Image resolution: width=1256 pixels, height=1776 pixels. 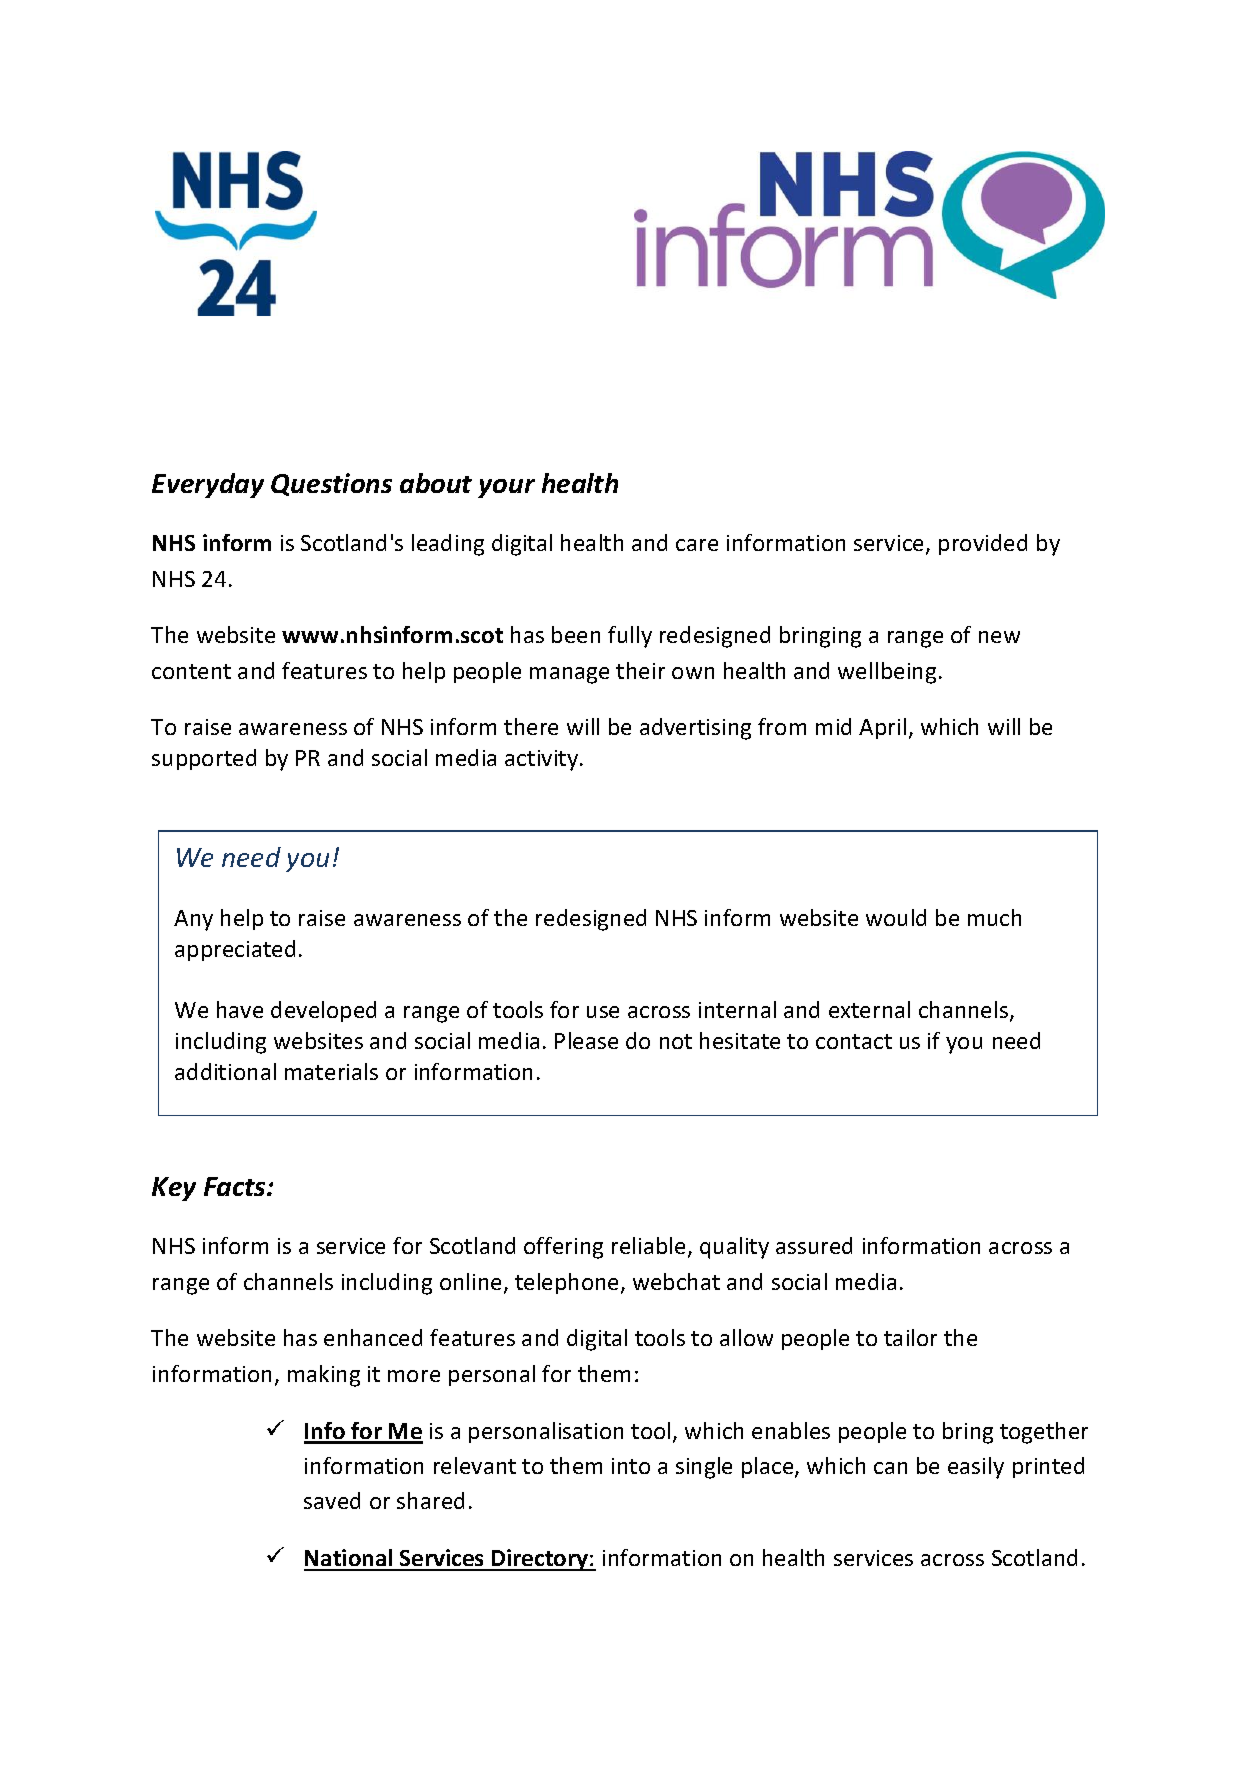 I want to click on care, so click(x=697, y=545).
